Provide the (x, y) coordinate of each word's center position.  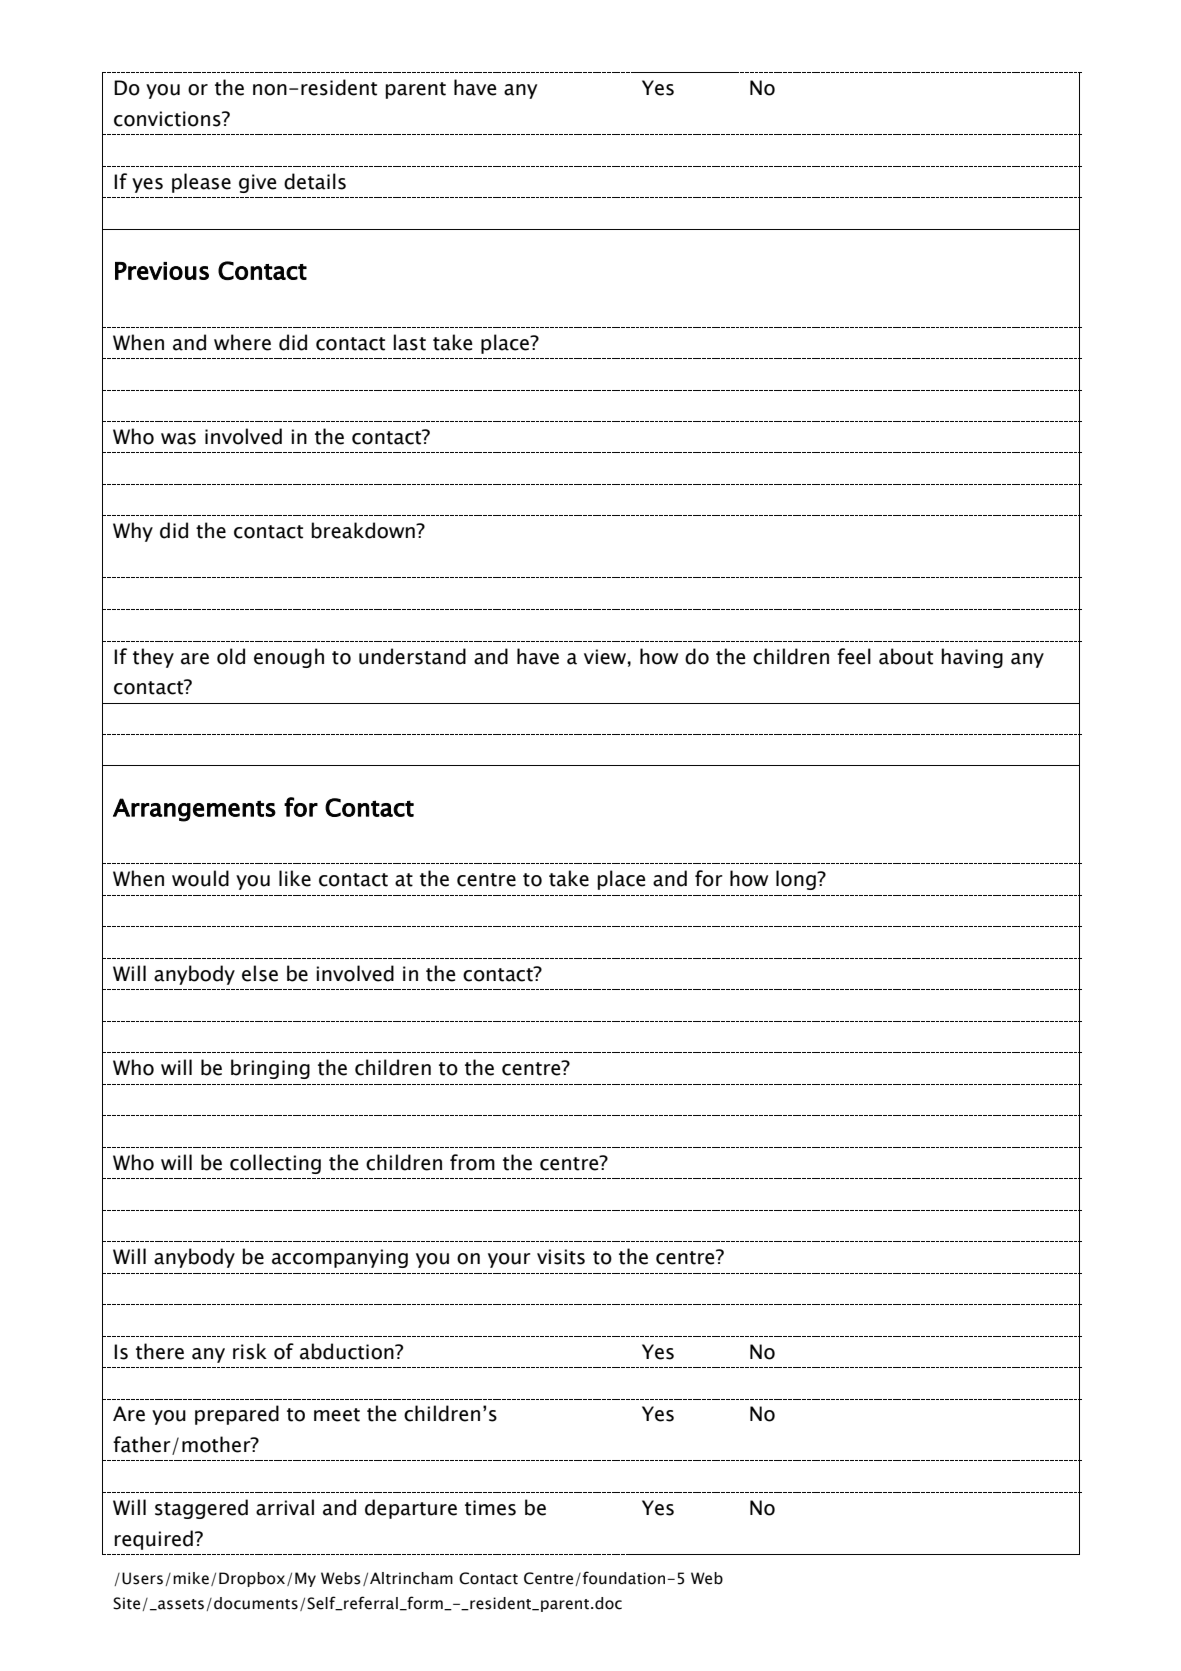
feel (854, 656)
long (797, 880)
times (490, 1508)
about (906, 656)
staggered (201, 1509)
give (257, 183)
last (409, 342)
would (200, 878)
